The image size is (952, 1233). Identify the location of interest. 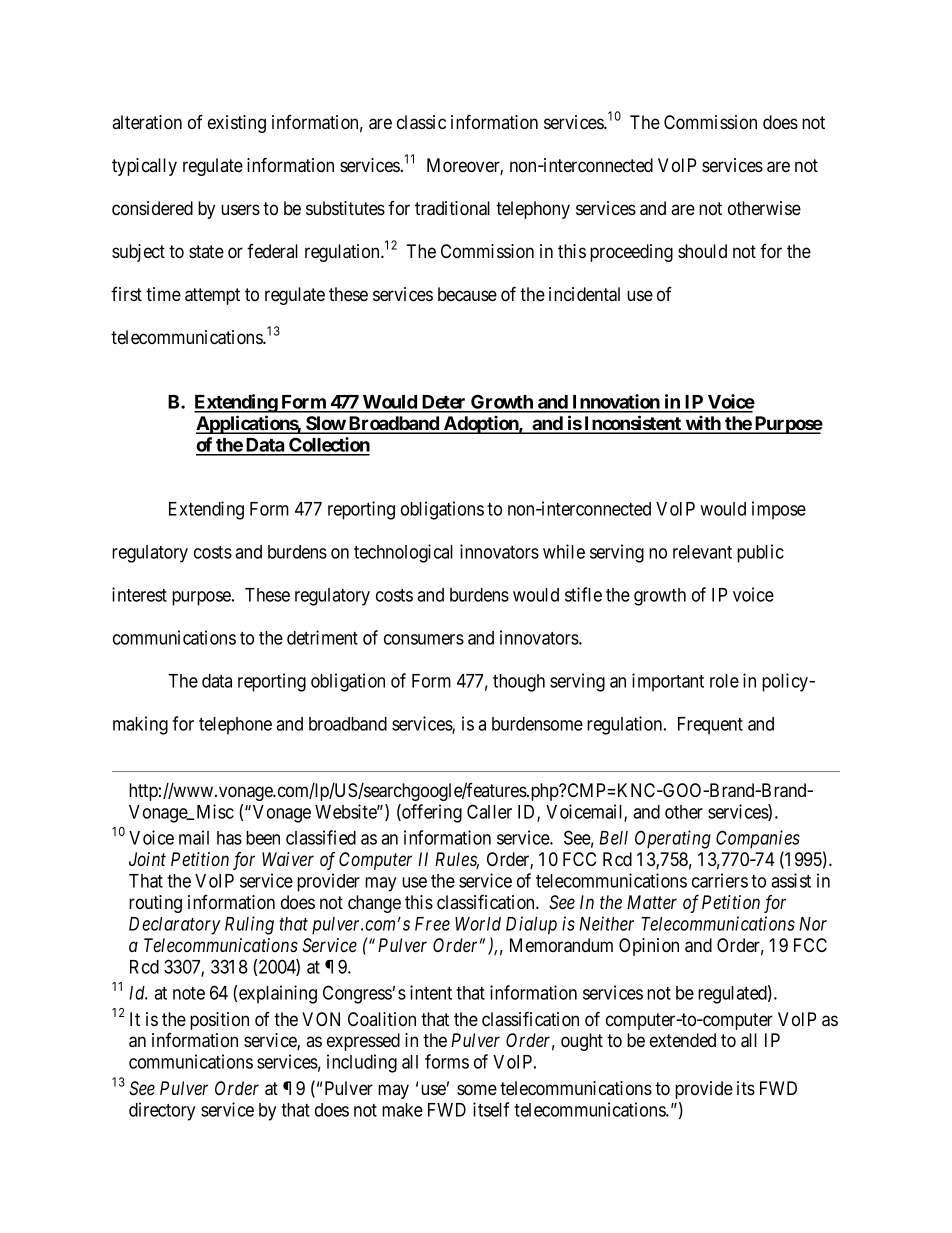
(139, 594).
